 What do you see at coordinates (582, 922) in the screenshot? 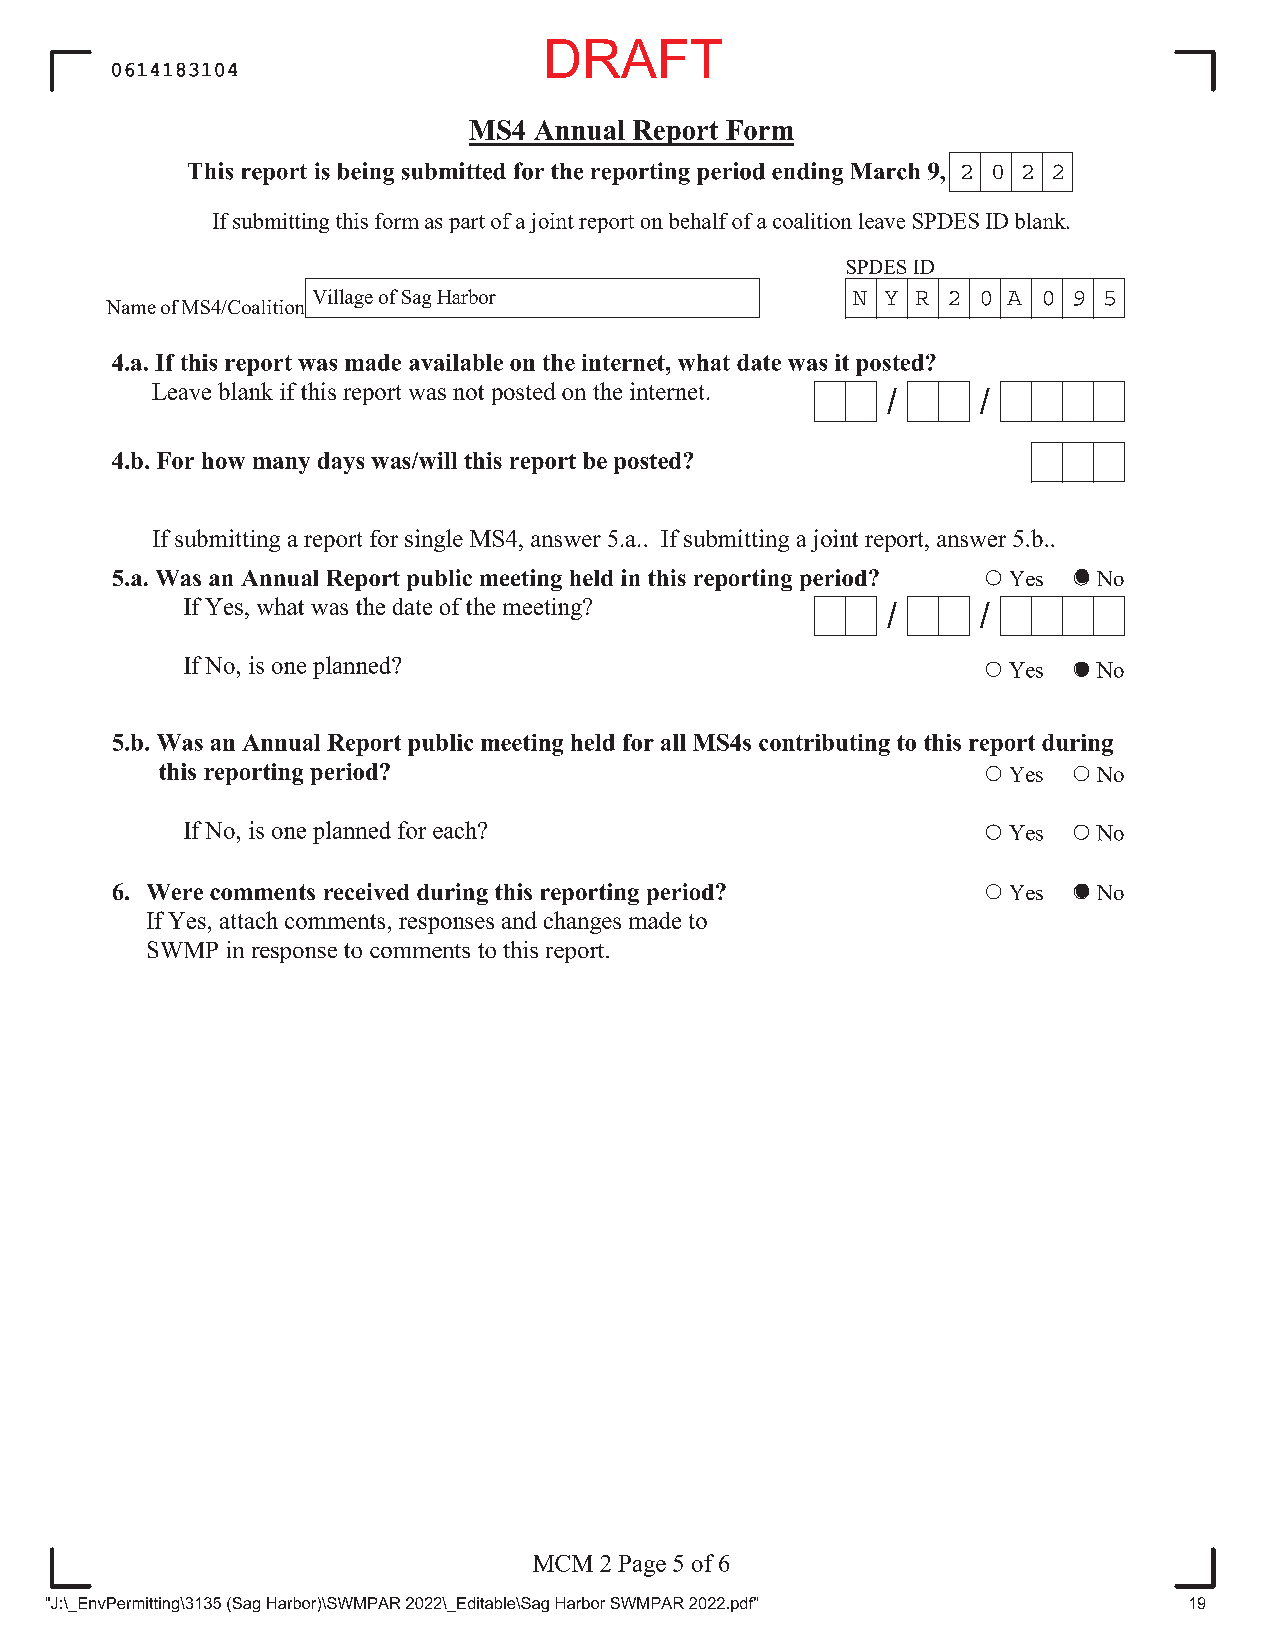
I see `changes` at bounding box center [582, 922].
